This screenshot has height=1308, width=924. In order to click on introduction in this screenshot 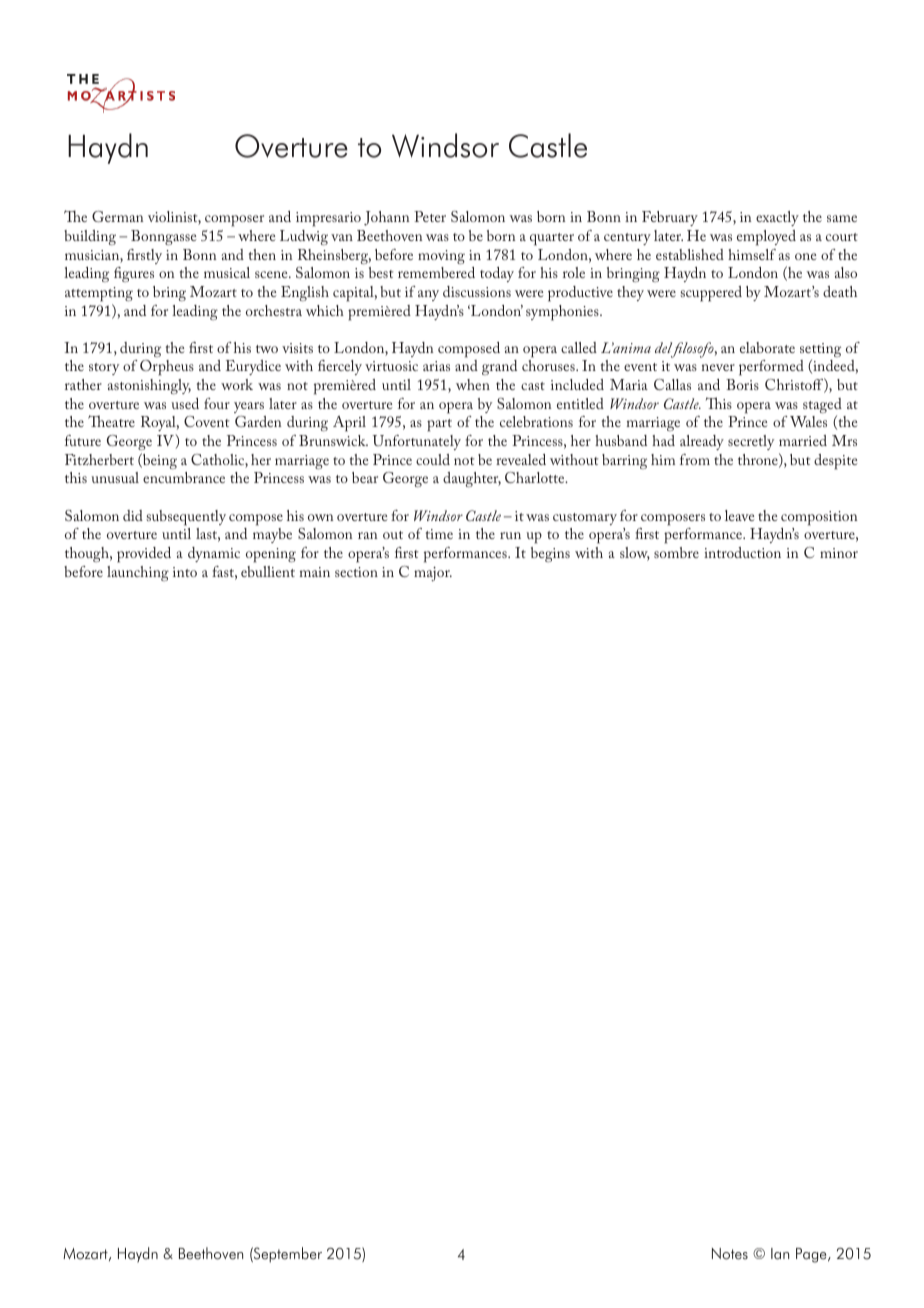, I will do `click(742, 552)`.
